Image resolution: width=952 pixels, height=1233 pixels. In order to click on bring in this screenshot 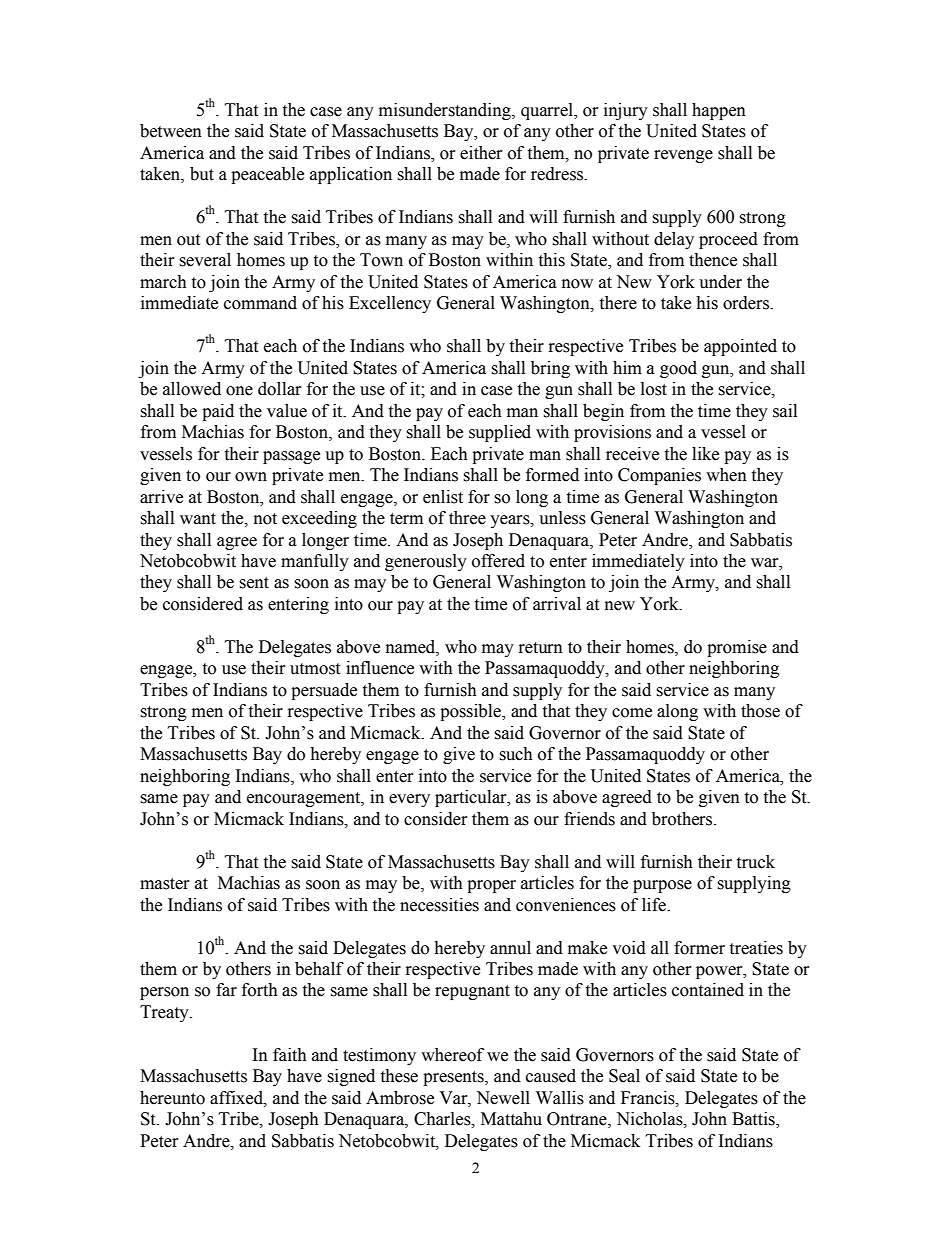, I will do `click(550, 369)`.
